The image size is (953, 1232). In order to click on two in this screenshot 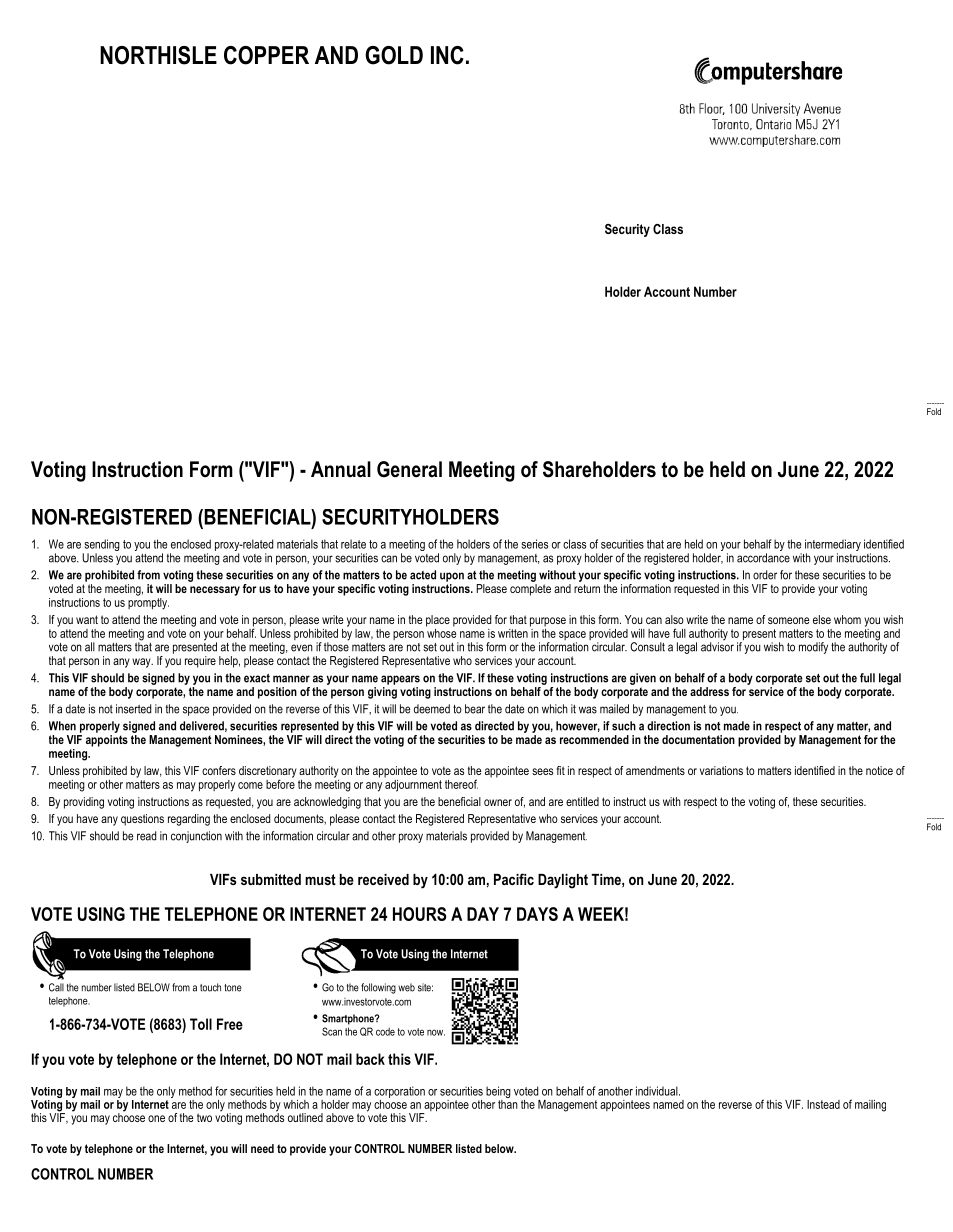, I will do `click(204, 1117)`.
